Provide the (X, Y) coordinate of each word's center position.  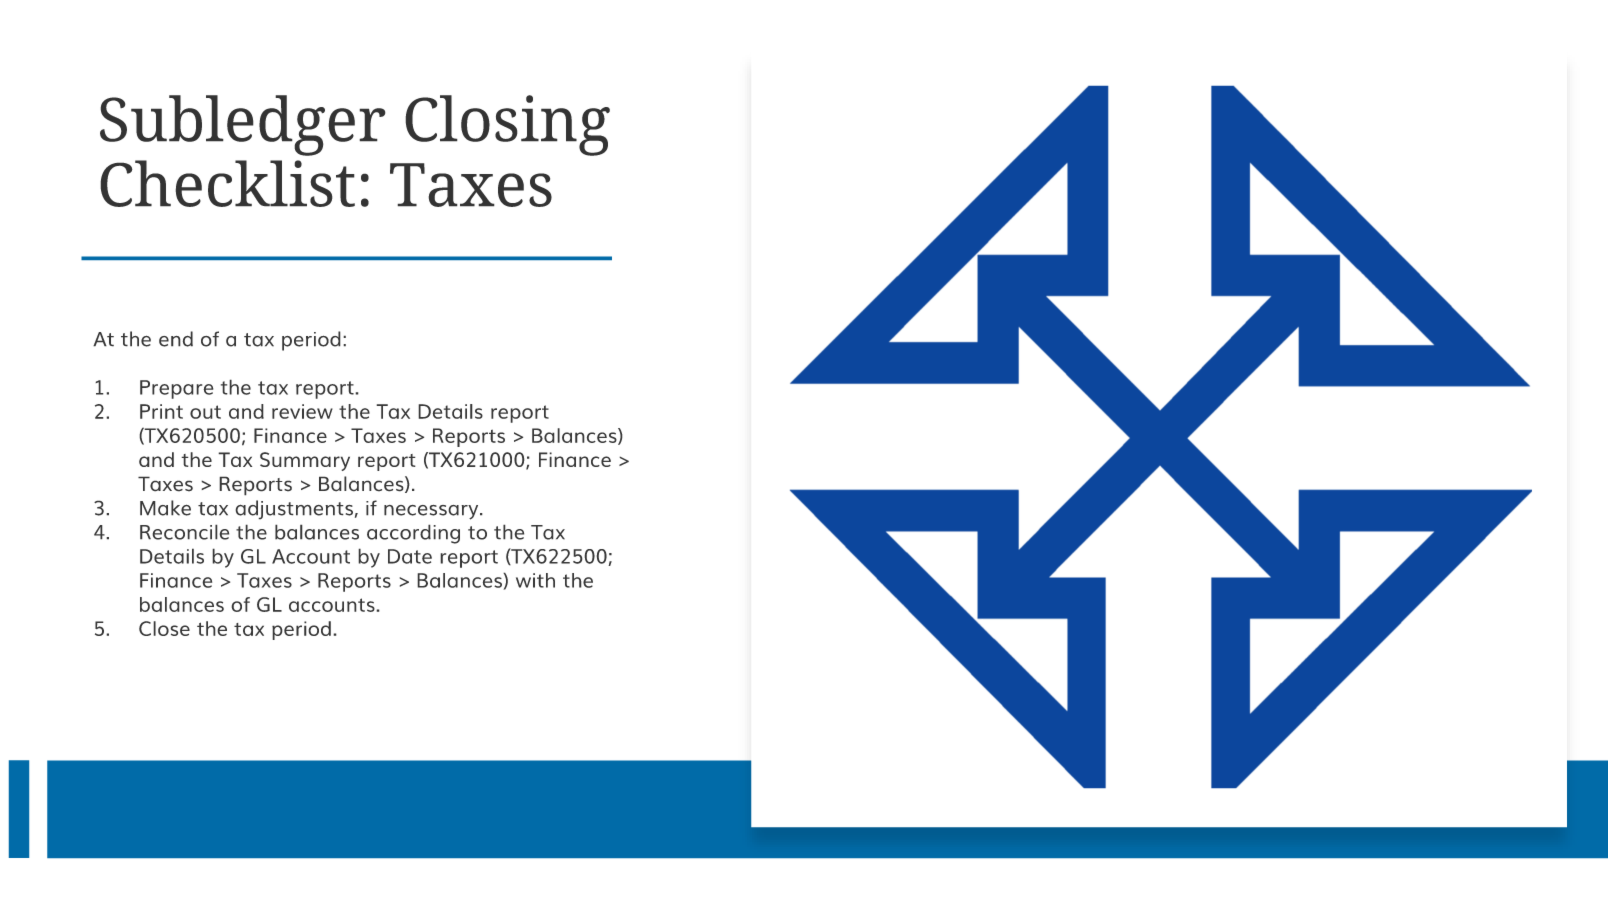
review (302, 411)
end (176, 339)
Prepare (177, 389)
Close (164, 628)
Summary (305, 461)
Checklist (227, 183)
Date (410, 556)
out (205, 412)
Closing (507, 125)
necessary (432, 512)
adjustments (294, 510)
